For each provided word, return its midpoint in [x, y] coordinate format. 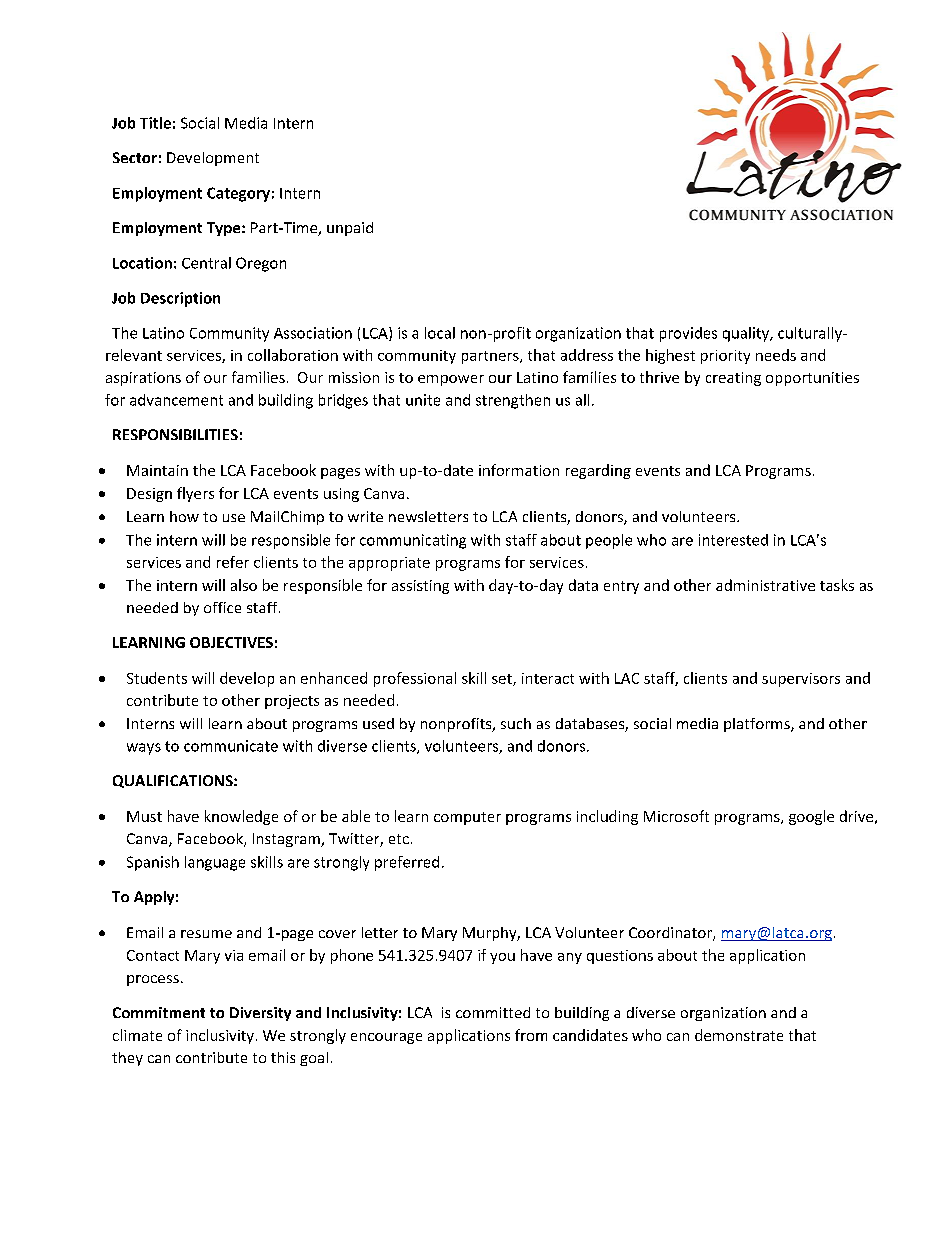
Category [238, 194]
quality [747, 334]
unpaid [350, 229]
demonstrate [739, 1035]
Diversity [260, 1014]
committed [493, 1012]
